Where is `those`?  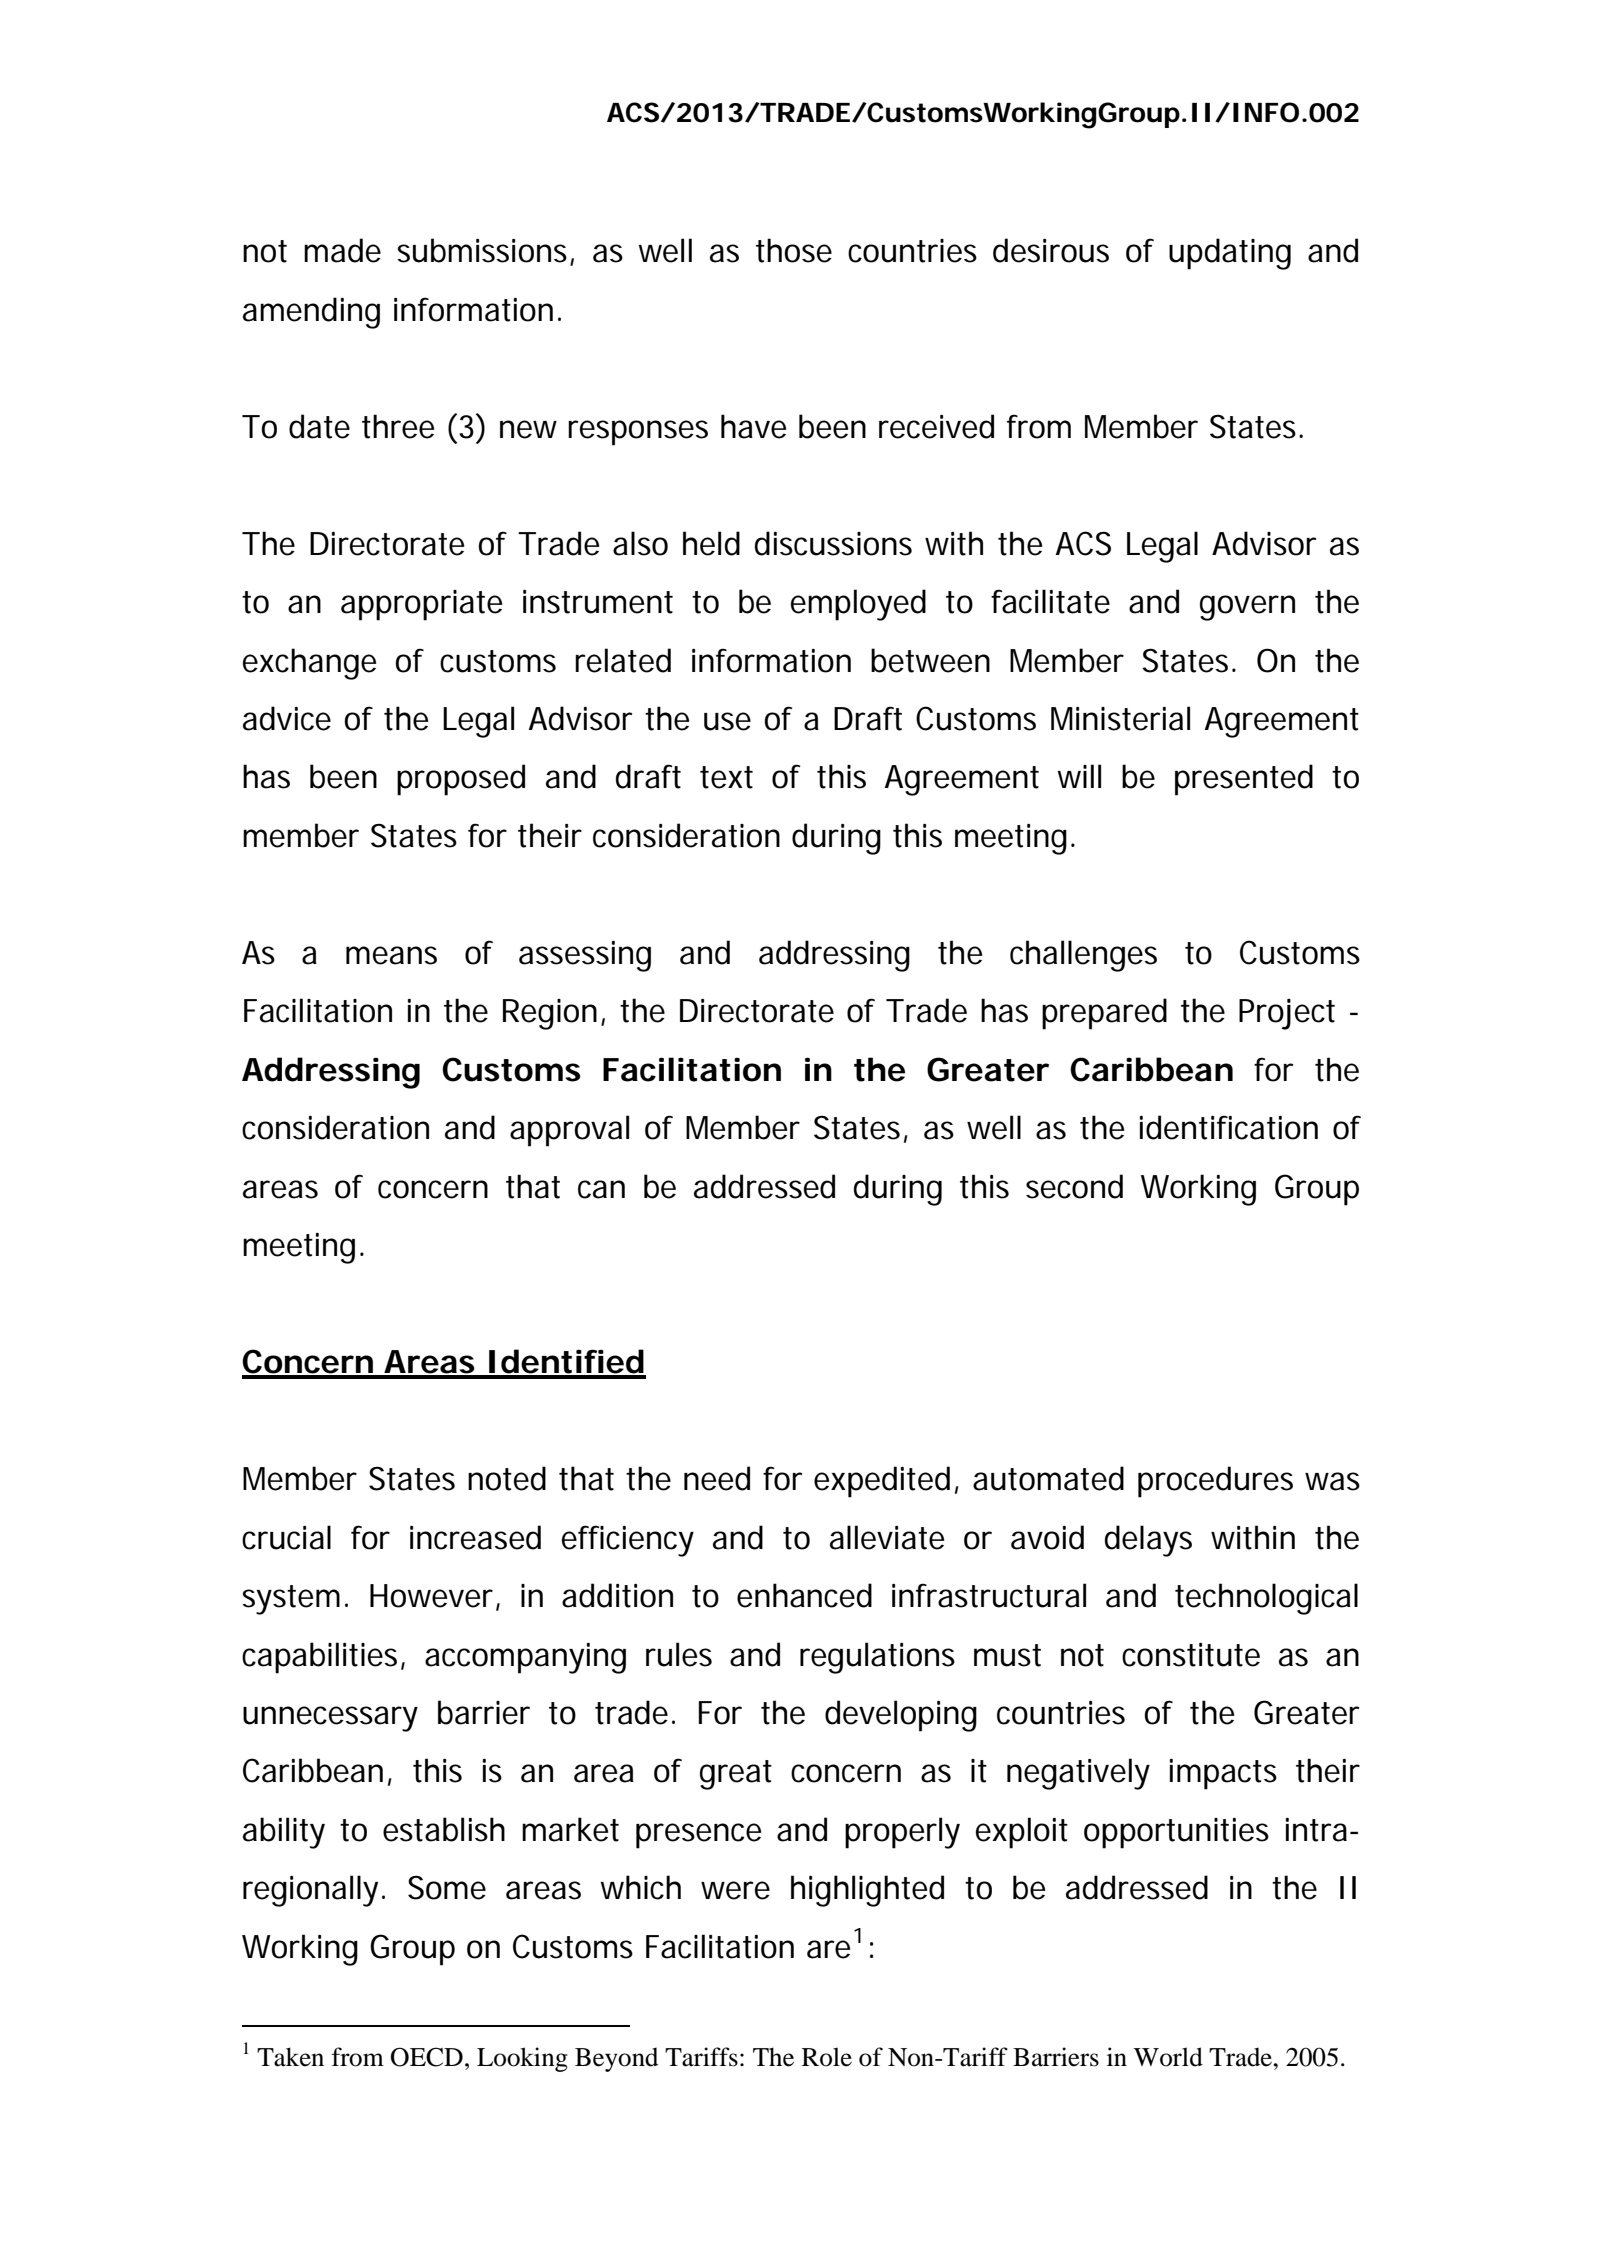 those is located at coordinates (794, 250).
